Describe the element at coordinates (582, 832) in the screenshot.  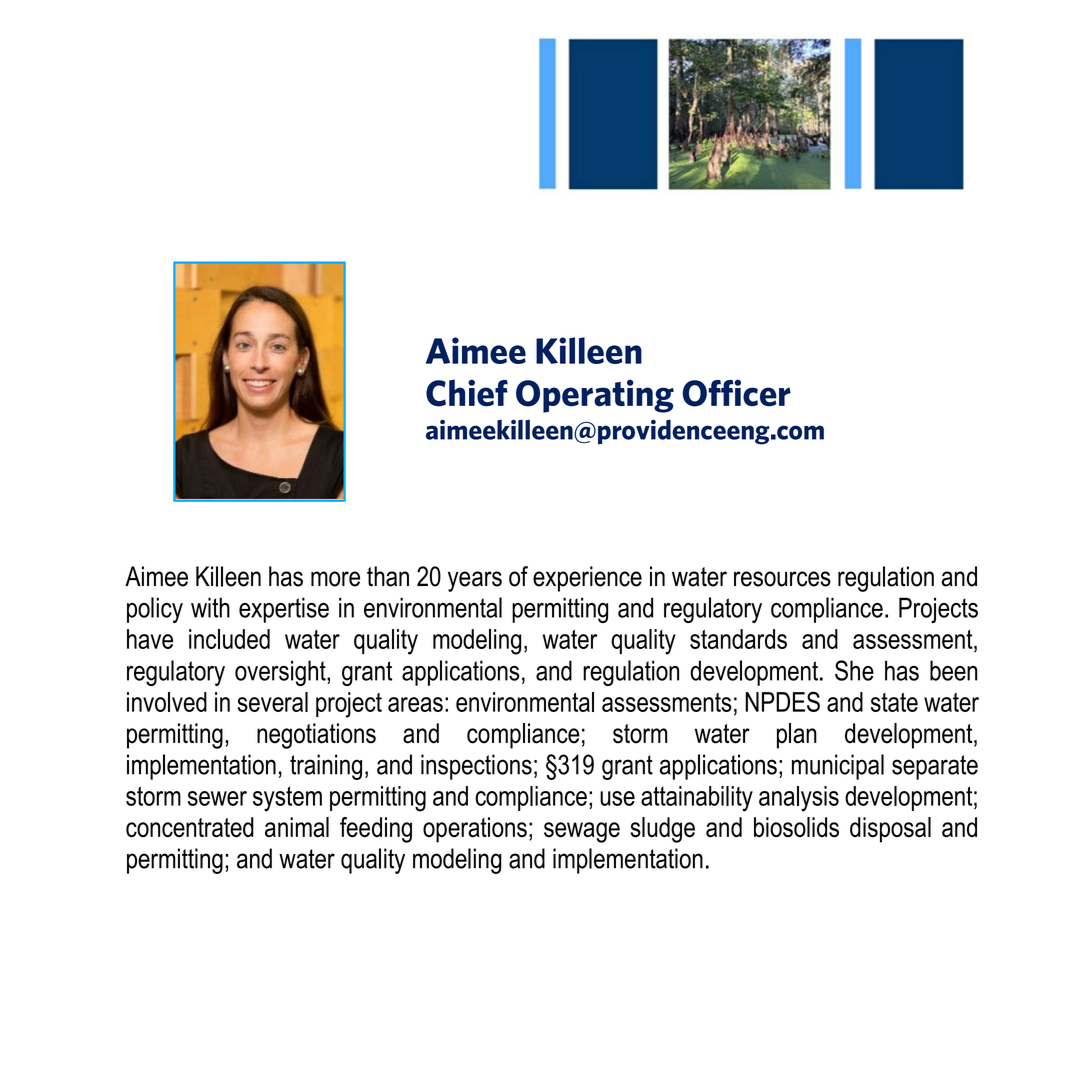
I see `sewage` at that location.
